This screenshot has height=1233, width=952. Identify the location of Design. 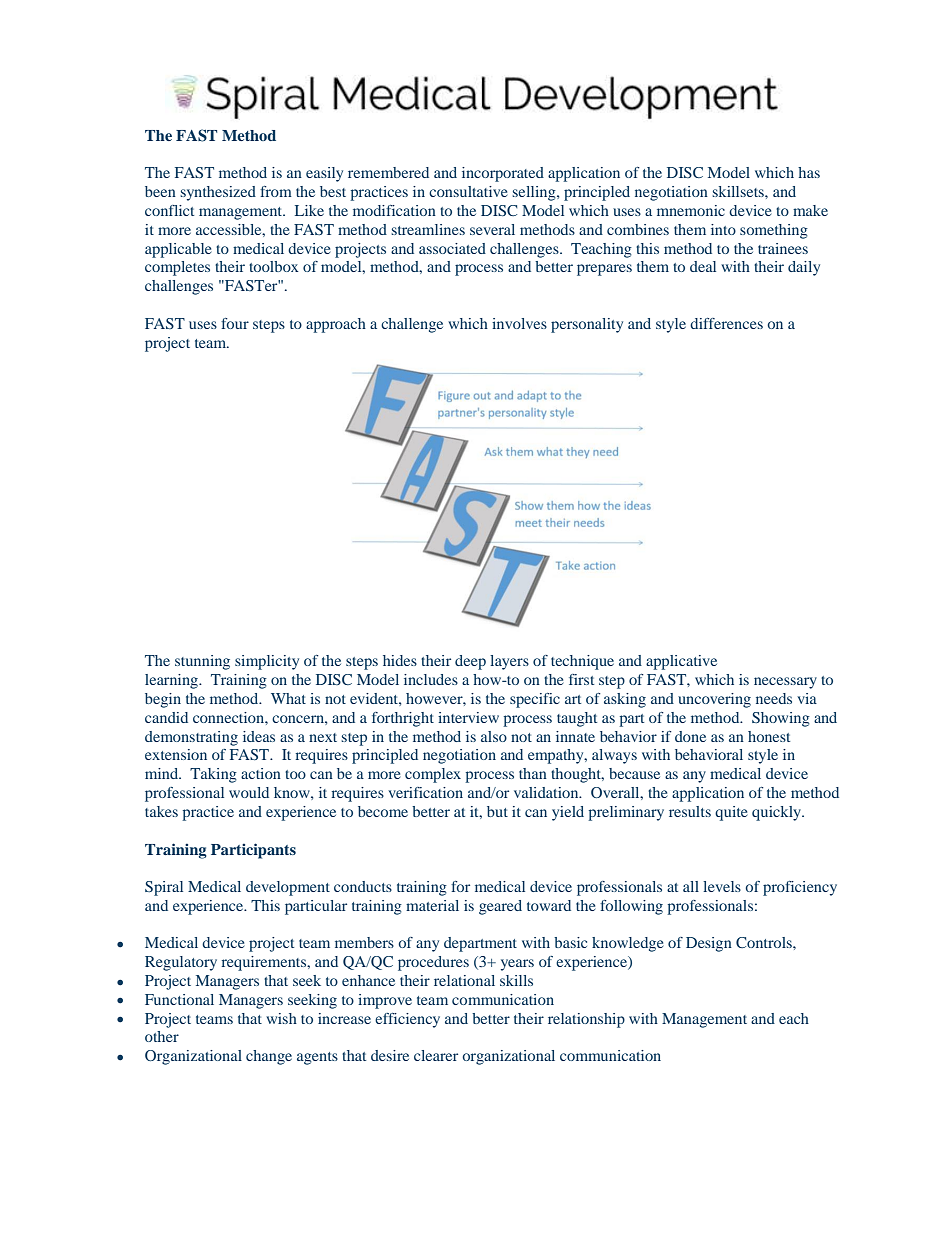
(709, 944).
